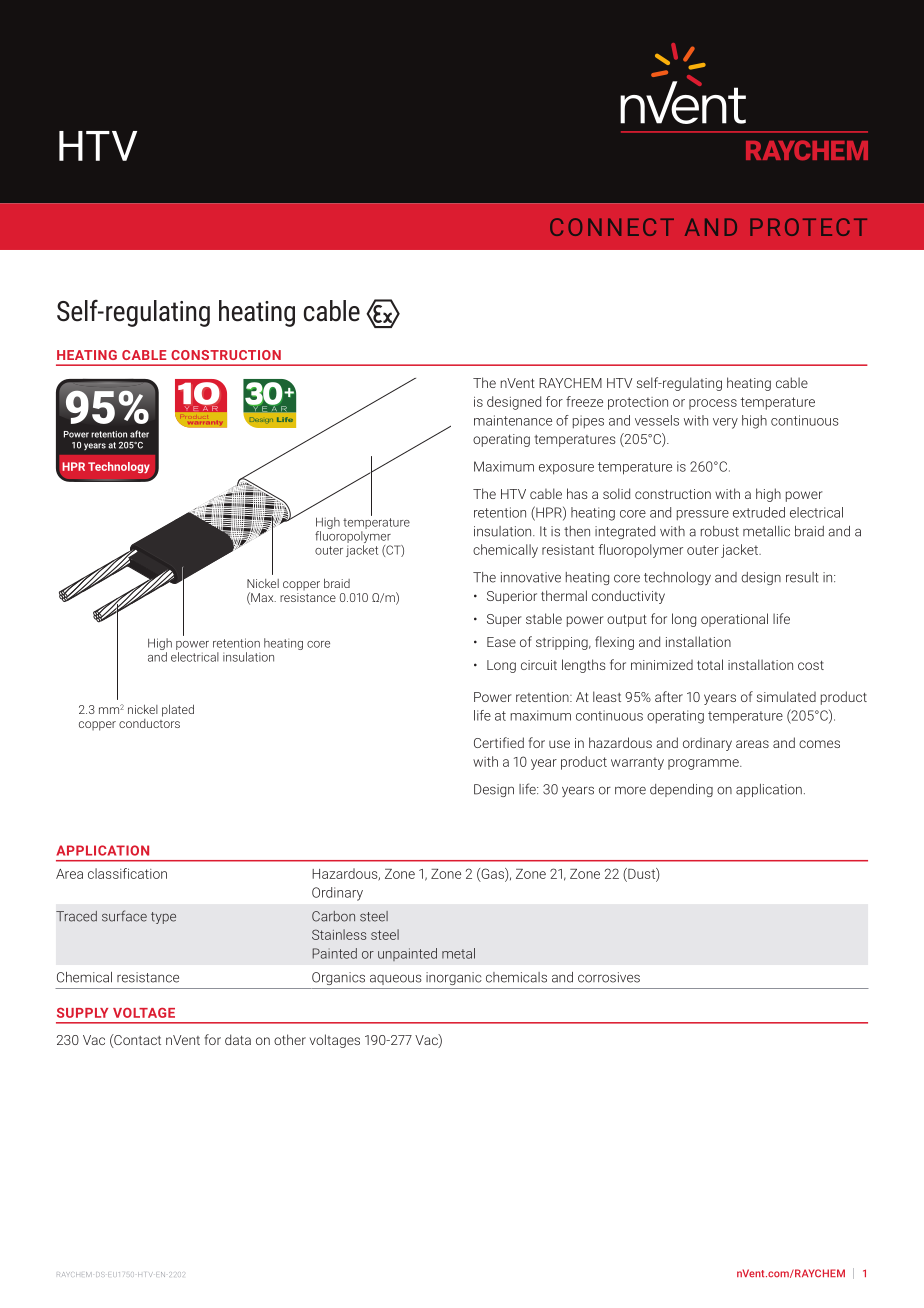 The width and height of the image is (924, 1308). I want to click on very, so click(725, 423).
